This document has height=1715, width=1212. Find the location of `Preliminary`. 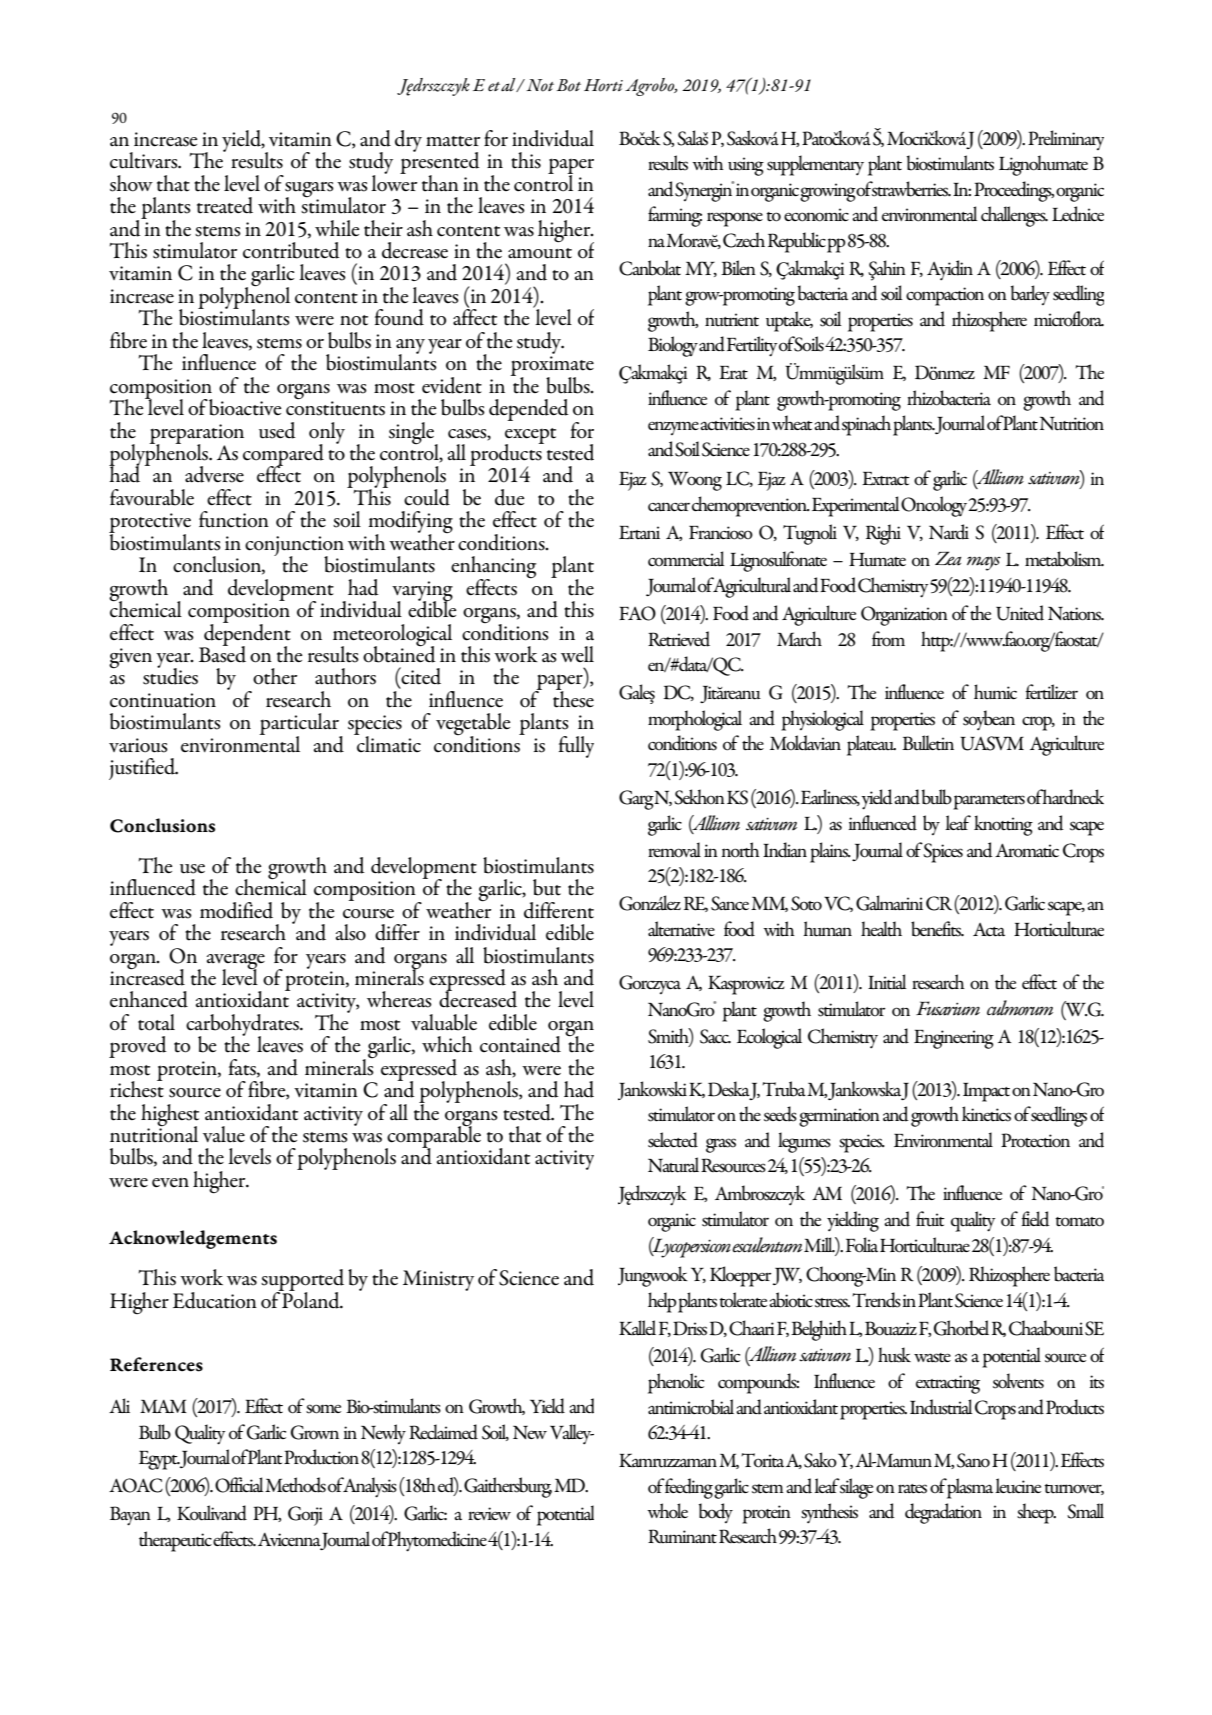

Preliminary is located at coordinates (1066, 140).
